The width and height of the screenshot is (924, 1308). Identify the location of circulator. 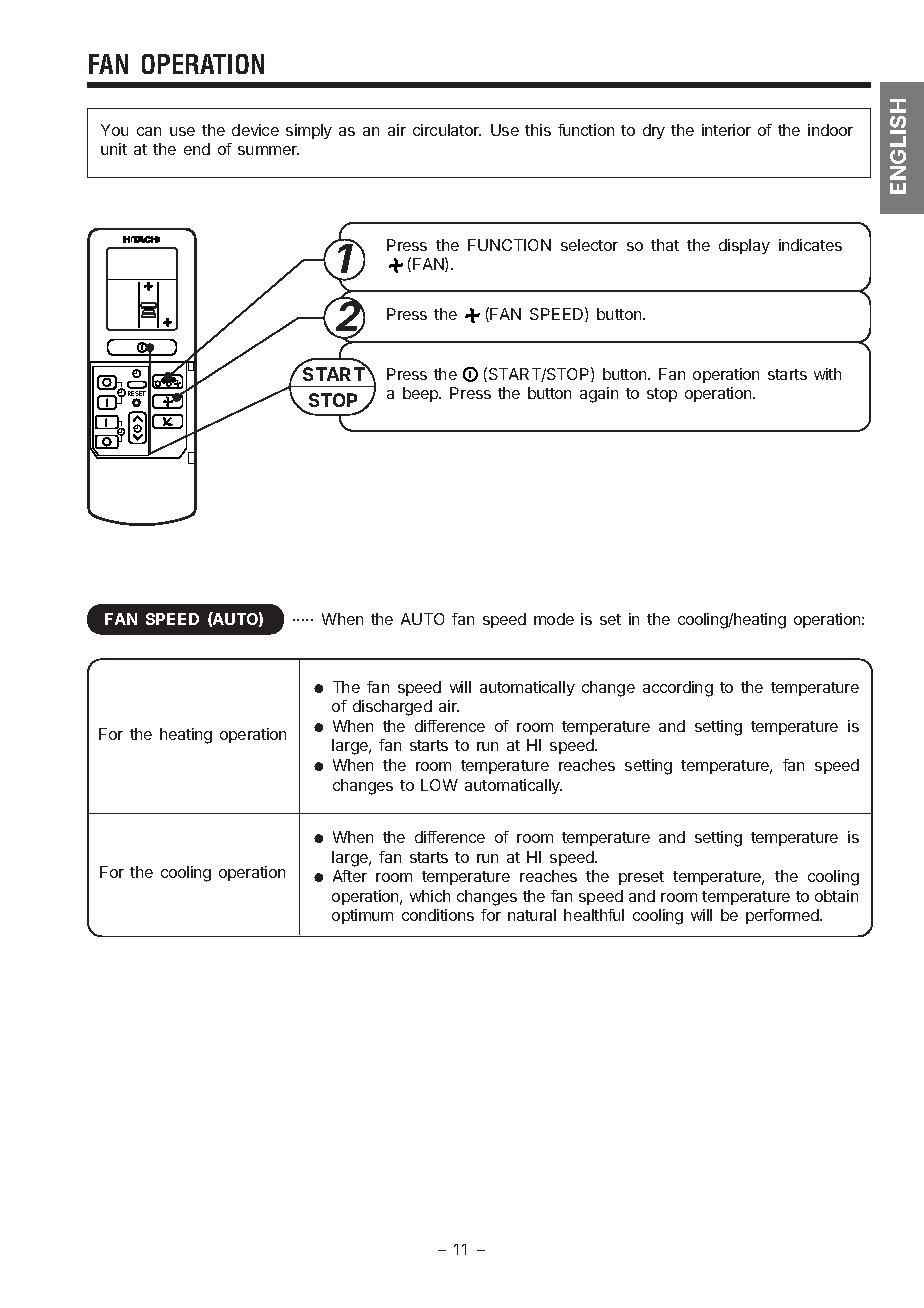
(447, 130).
